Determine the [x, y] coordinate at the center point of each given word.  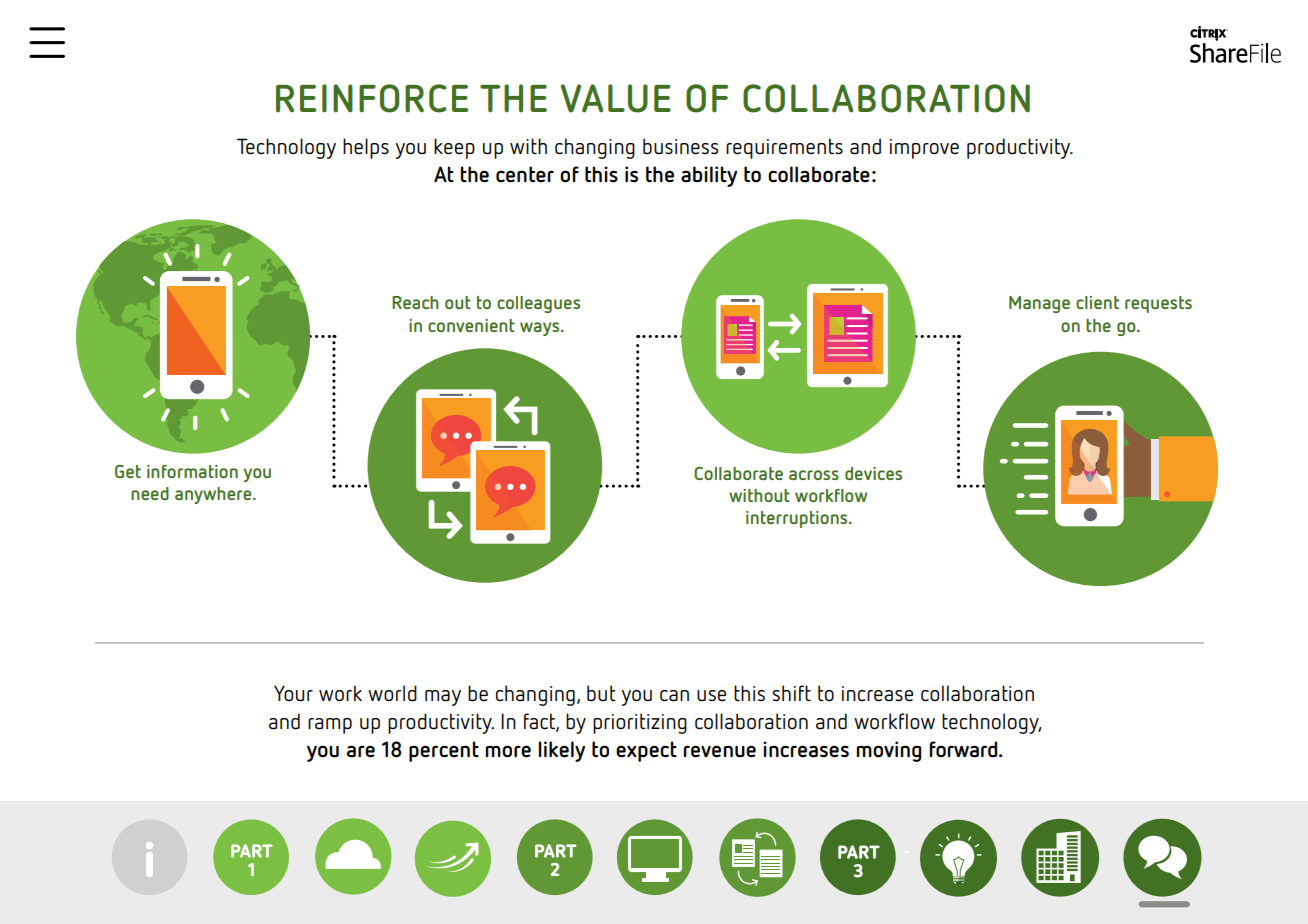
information [192, 471]
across [814, 475]
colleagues [538, 304]
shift [791, 693]
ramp [330, 726]
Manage [1039, 304]
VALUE [616, 98]
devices [873, 473]
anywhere [214, 495]
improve [924, 149]
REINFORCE [372, 98]
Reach [415, 302]
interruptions [798, 519]
